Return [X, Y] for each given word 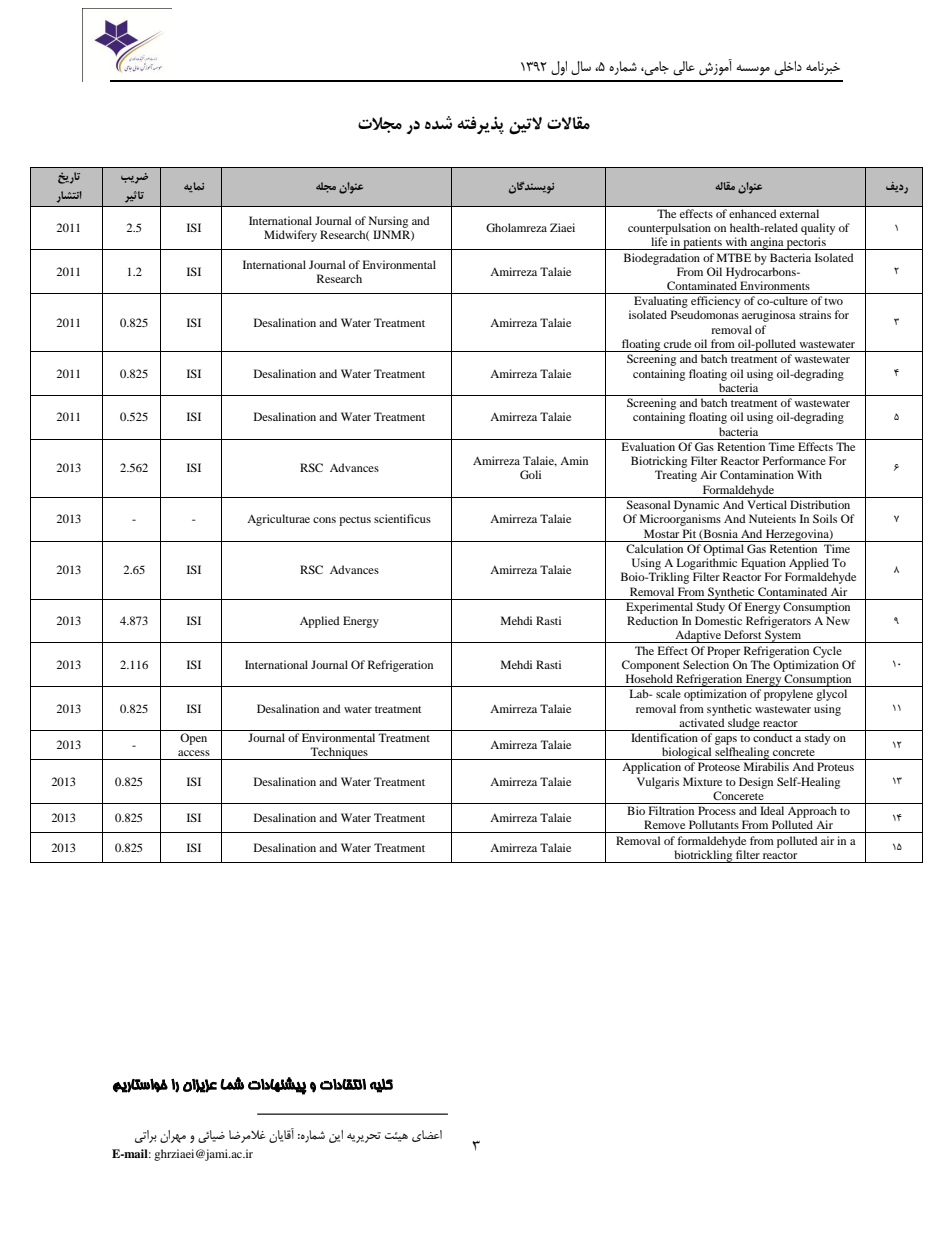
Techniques [339, 753]
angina [767, 243]
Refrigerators [778, 622]
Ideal [772, 810]
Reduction [652, 620]
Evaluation [648, 446]
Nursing [388, 222]
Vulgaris [658, 783]
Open [193, 739]
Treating [676, 476]
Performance [794, 460]
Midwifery [290, 236]
